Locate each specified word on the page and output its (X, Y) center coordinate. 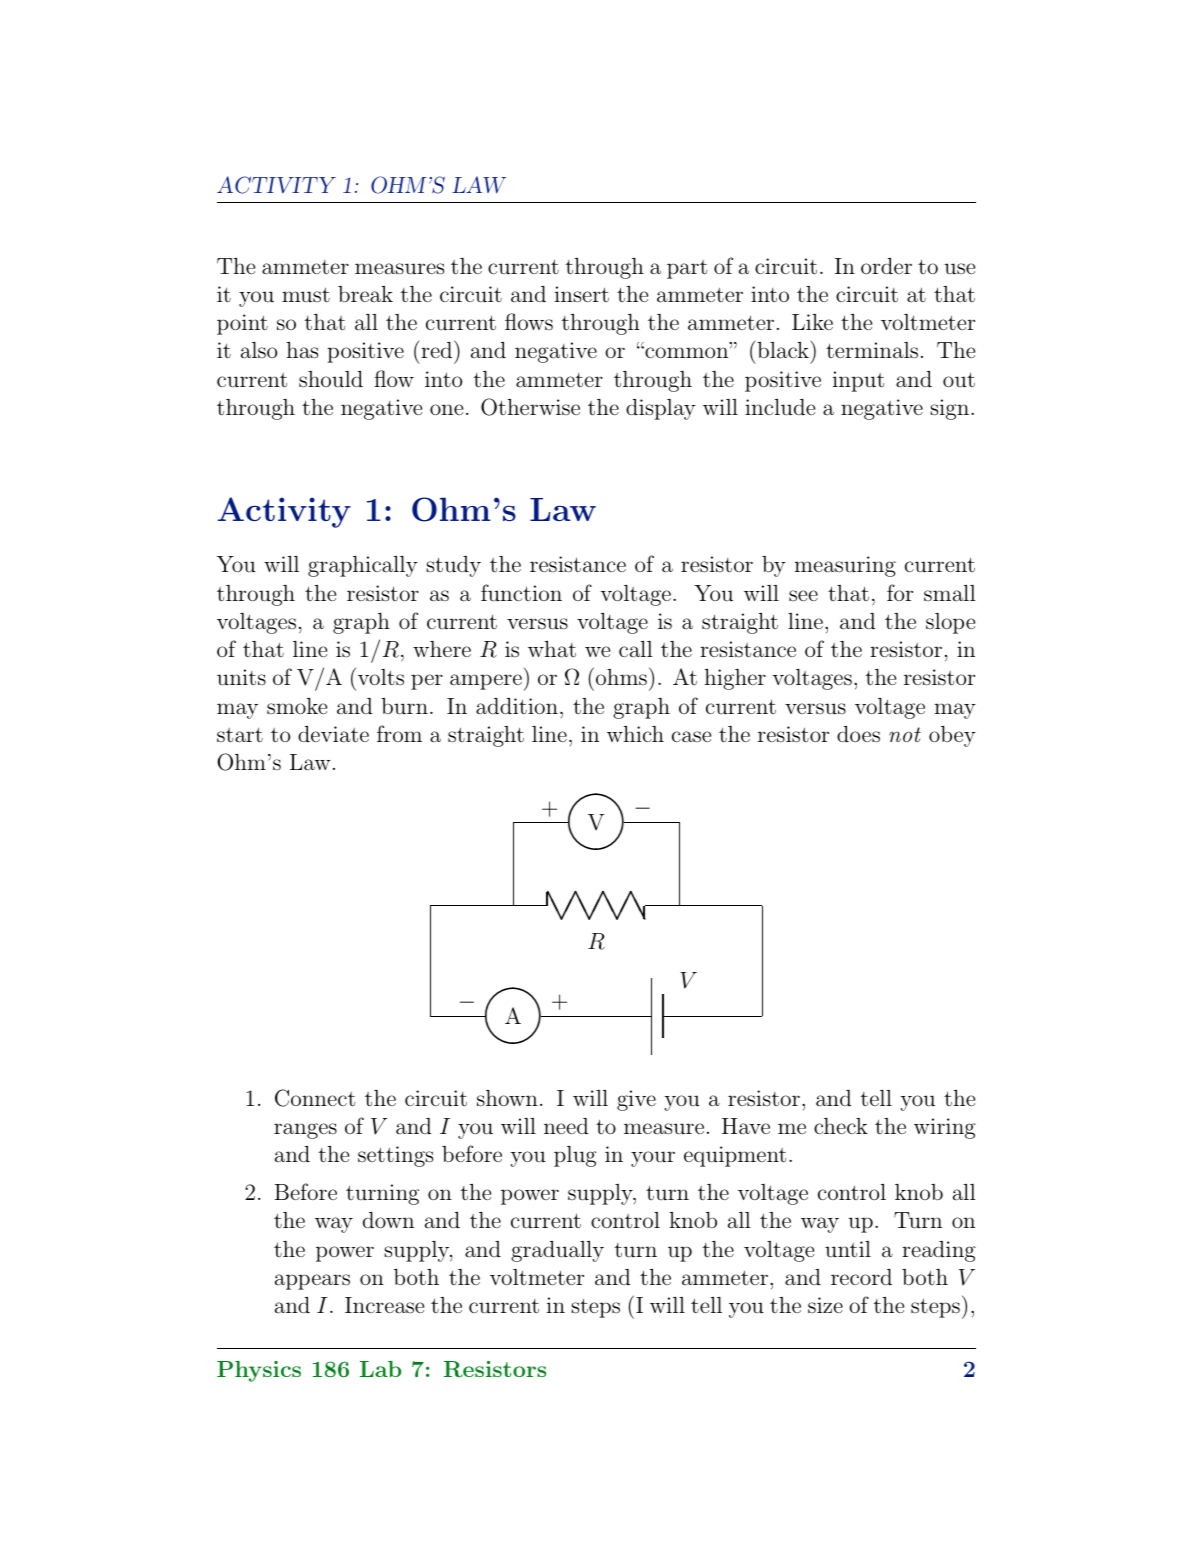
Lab (380, 1369)
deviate (333, 734)
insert (582, 294)
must (306, 295)
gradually (557, 1251)
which (635, 734)
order (886, 266)
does (858, 734)
